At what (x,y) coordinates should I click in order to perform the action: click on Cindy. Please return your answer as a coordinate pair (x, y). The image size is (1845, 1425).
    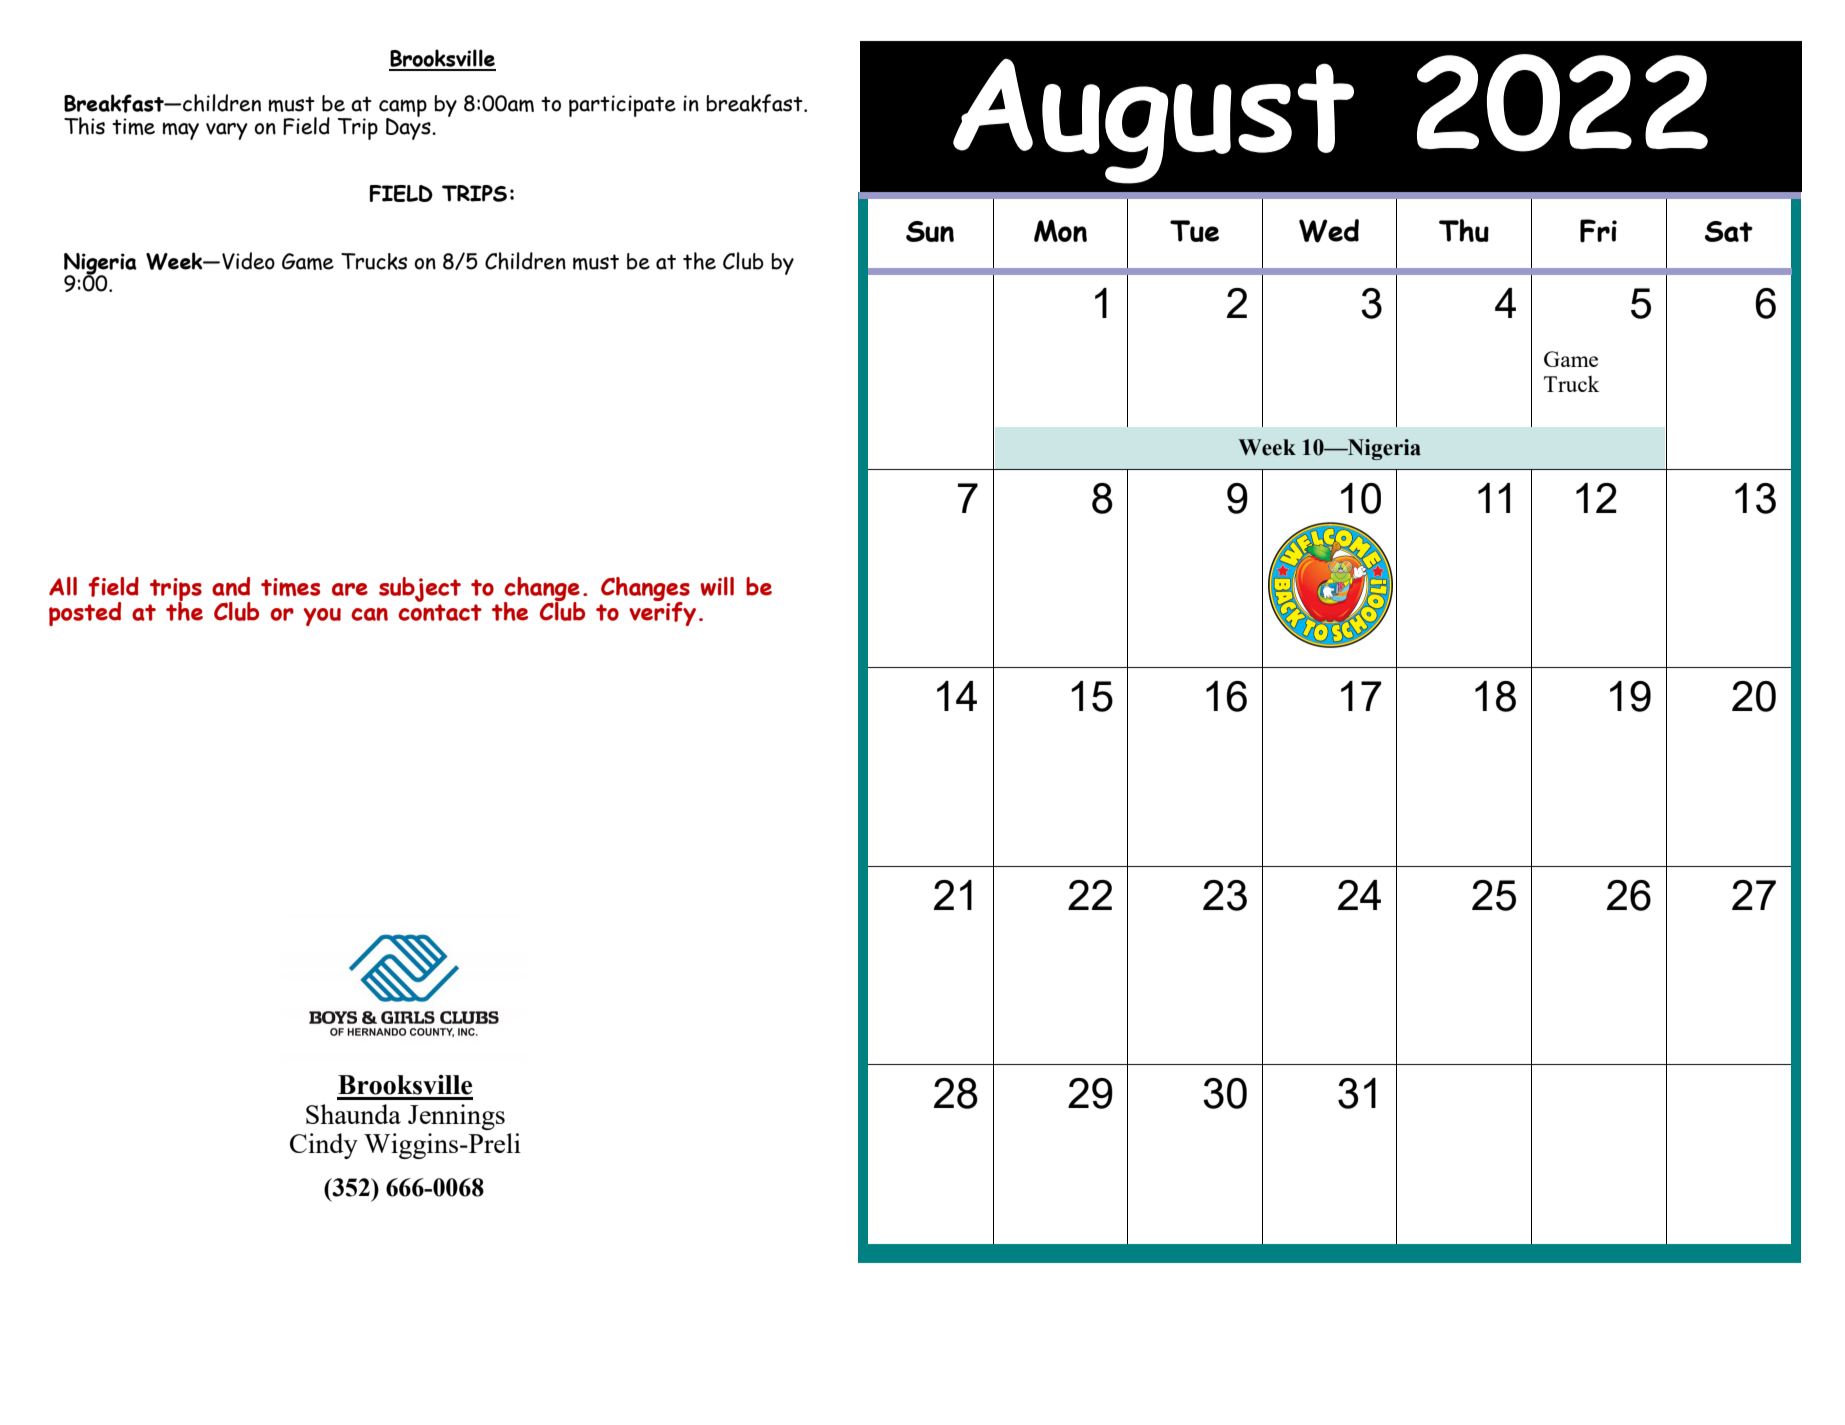
    Looking at the image, I should click on (324, 1146).
